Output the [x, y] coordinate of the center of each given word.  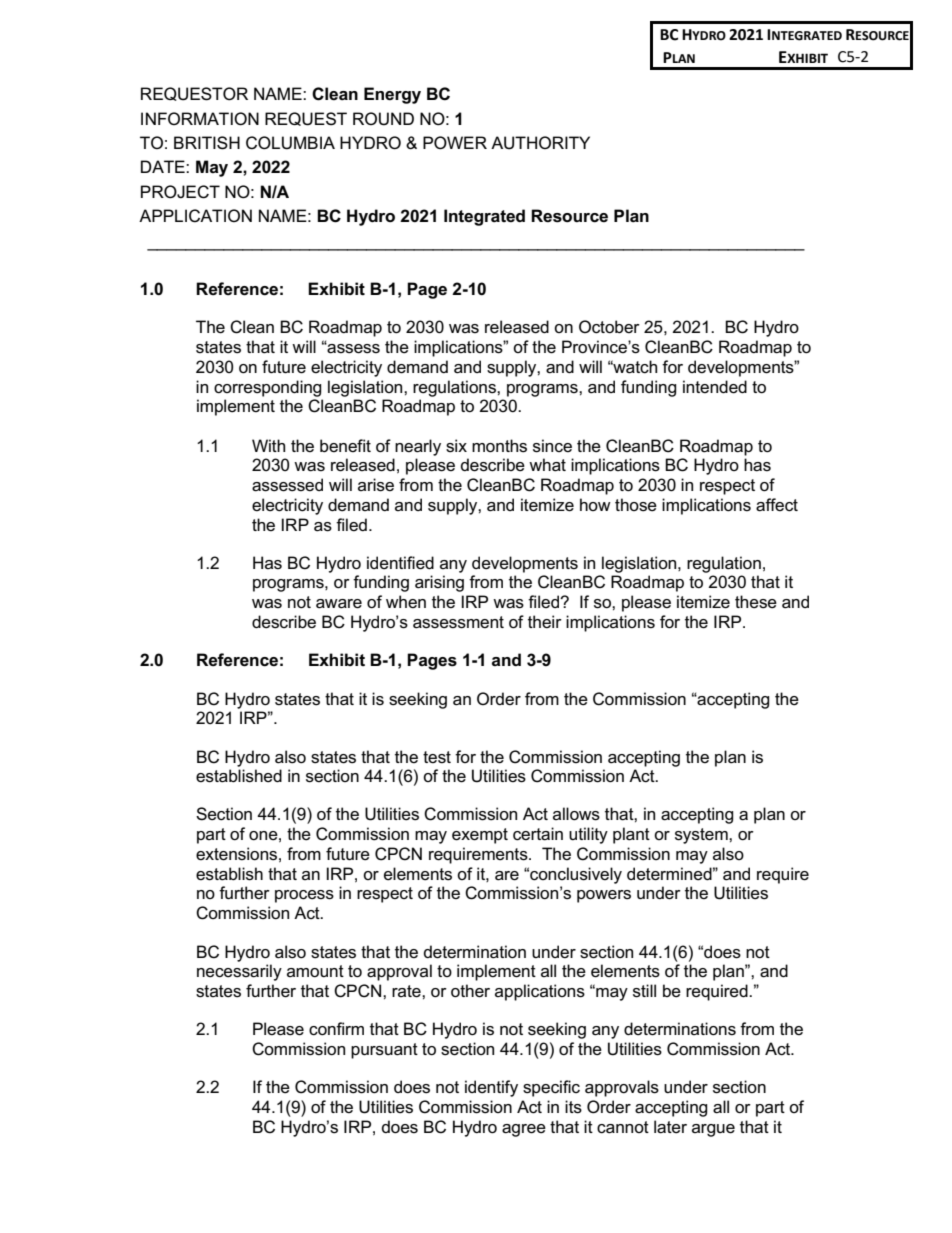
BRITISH [207, 143]
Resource [569, 216]
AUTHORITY [540, 143]
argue [713, 1130]
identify [491, 1088]
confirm [336, 1029]
